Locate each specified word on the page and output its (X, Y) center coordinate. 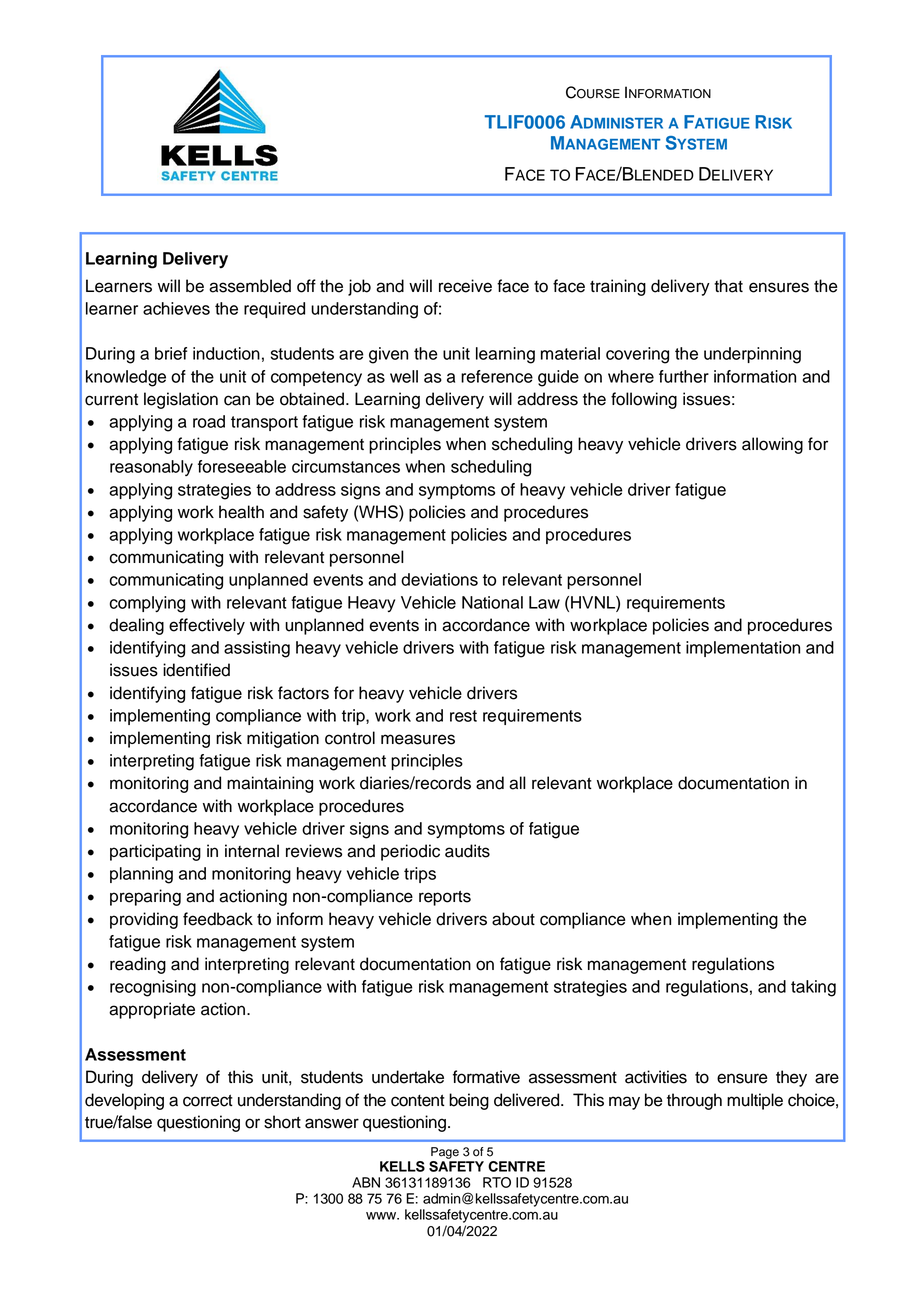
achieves (176, 308)
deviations (439, 579)
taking (813, 988)
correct (208, 1100)
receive (465, 286)
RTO (497, 1182)
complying (147, 604)
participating (155, 852)
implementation (743, 649)
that (728, 286)
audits (467, 851)
